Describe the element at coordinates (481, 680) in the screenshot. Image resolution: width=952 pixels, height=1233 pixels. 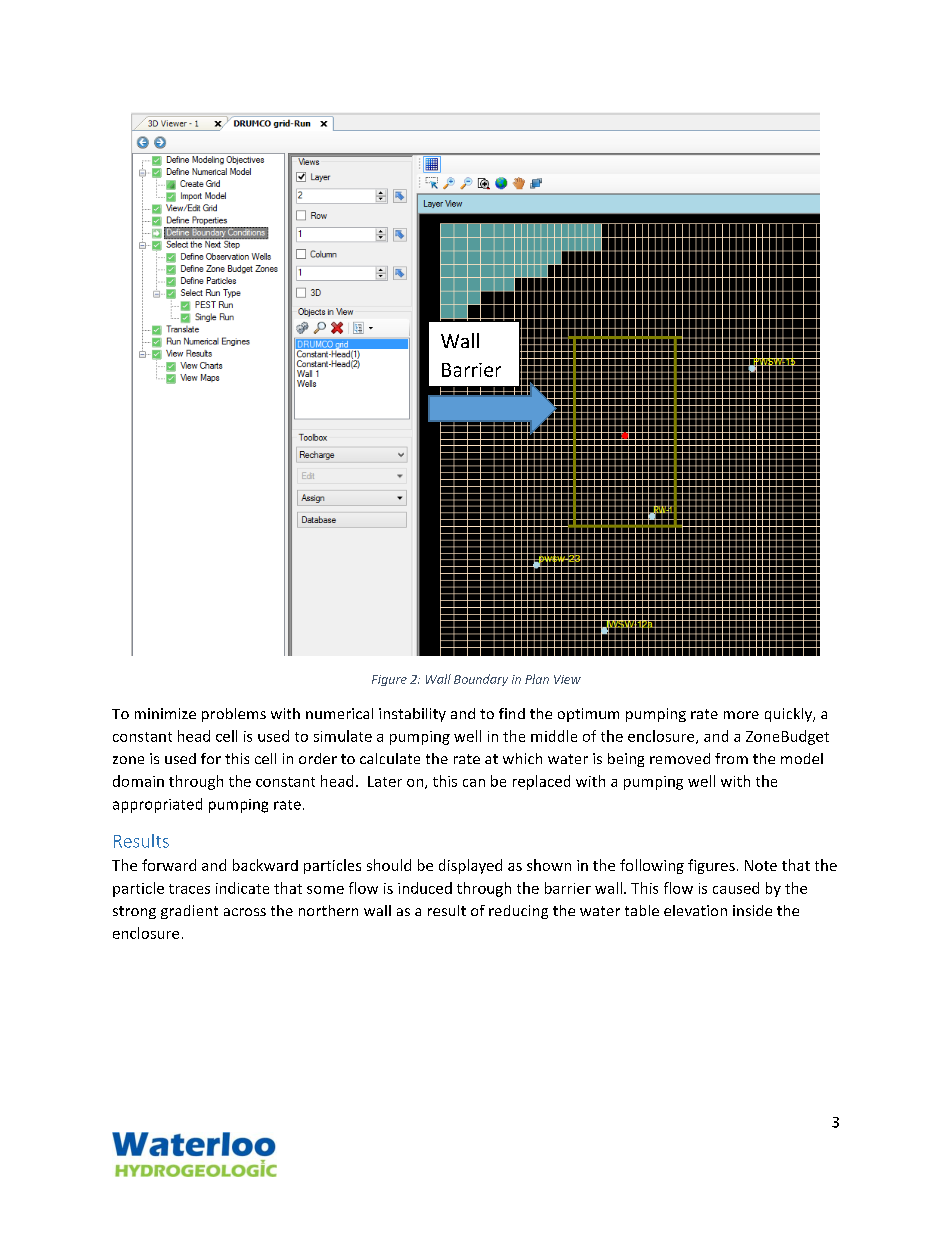
I see `Boundary` at that location.
